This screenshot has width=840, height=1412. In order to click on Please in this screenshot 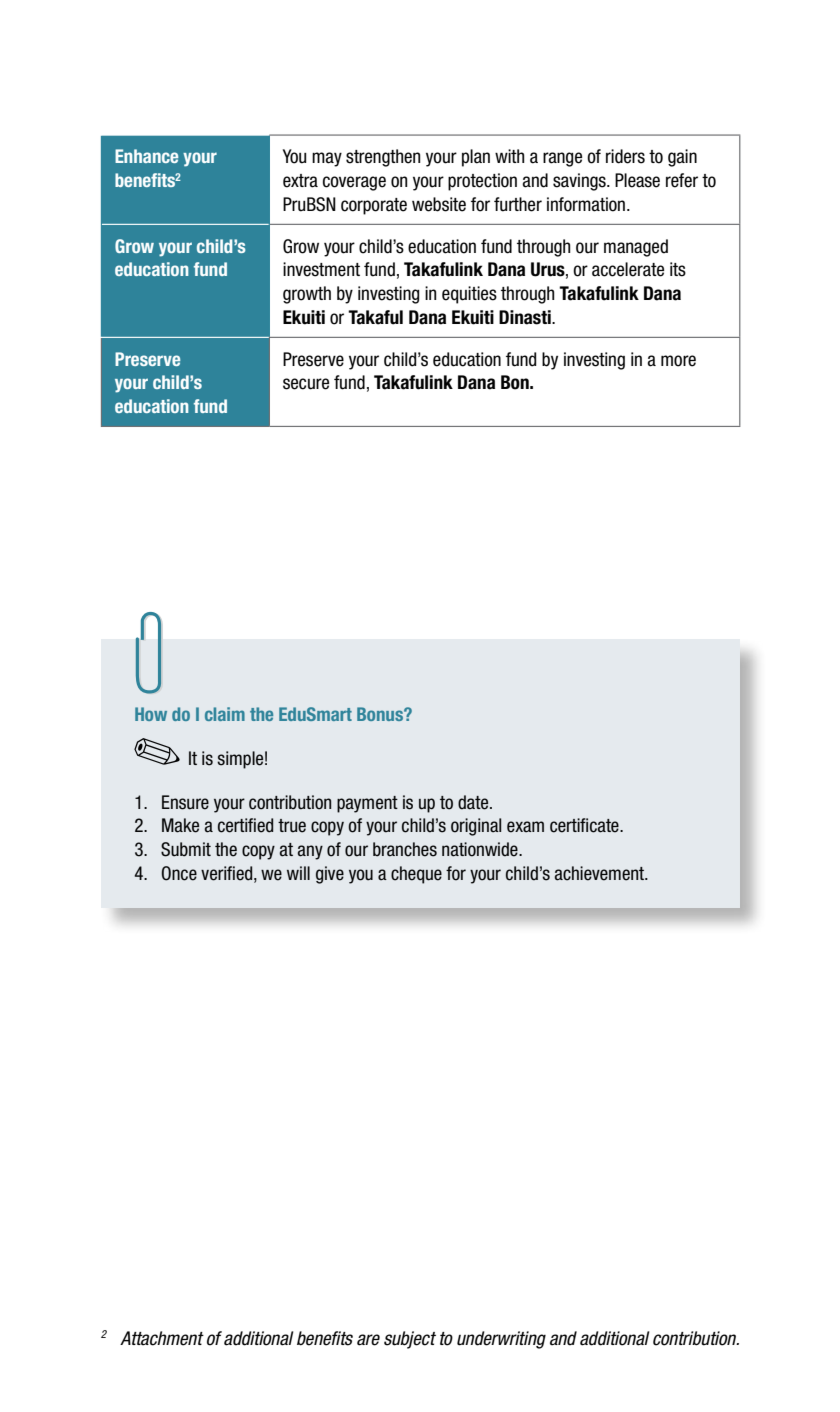, I will do `click(637, 180)`.
